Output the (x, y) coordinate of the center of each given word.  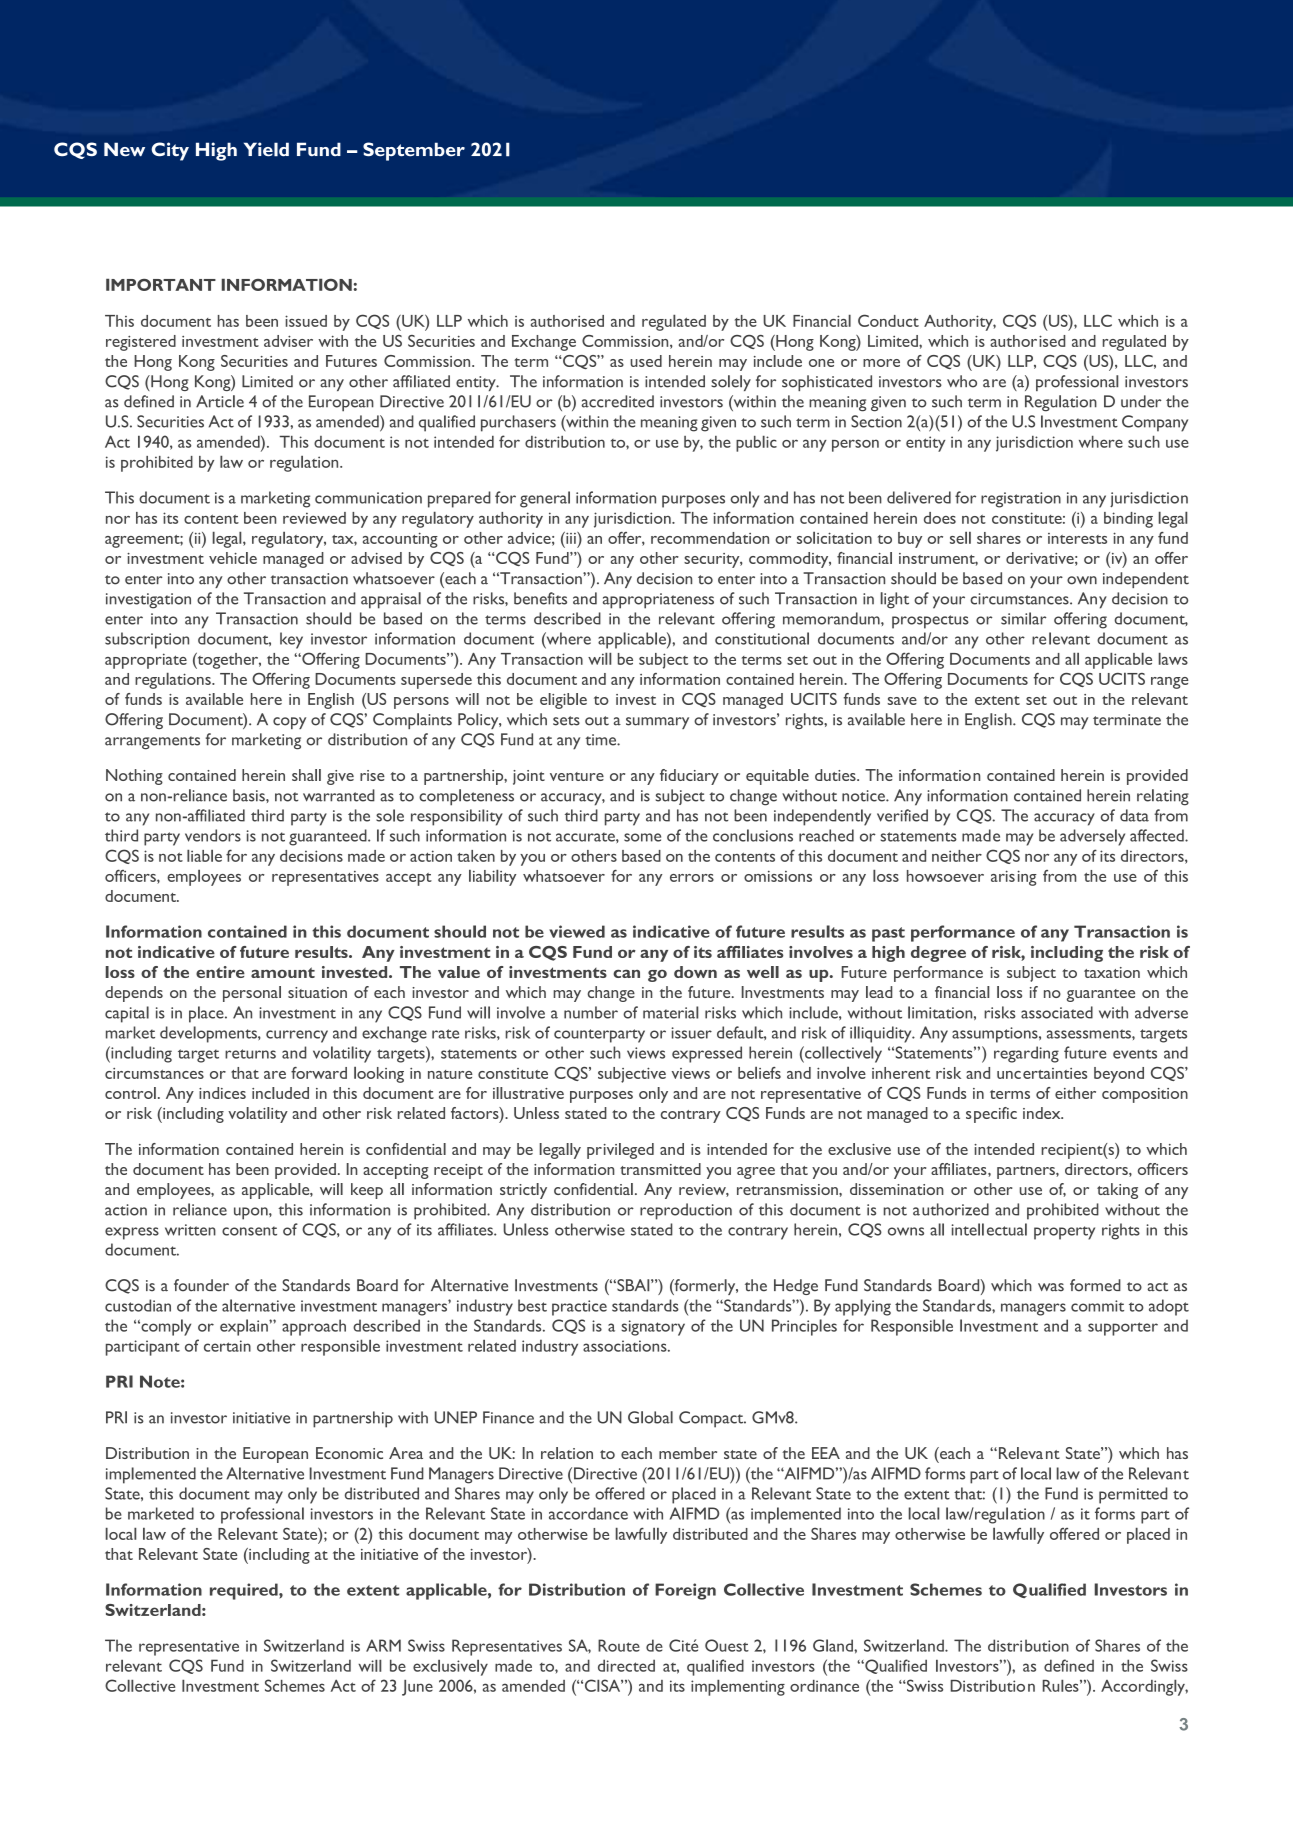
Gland (834, 1645)
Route (619, 1645)
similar (1023, 618)
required (245, 1591)
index (1043, 1113)
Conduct (888, 320)
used (646, 361)
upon (252, 1213)
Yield (266, 149)
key (291, 640)
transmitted (660, 1169)
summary (657, 723)
